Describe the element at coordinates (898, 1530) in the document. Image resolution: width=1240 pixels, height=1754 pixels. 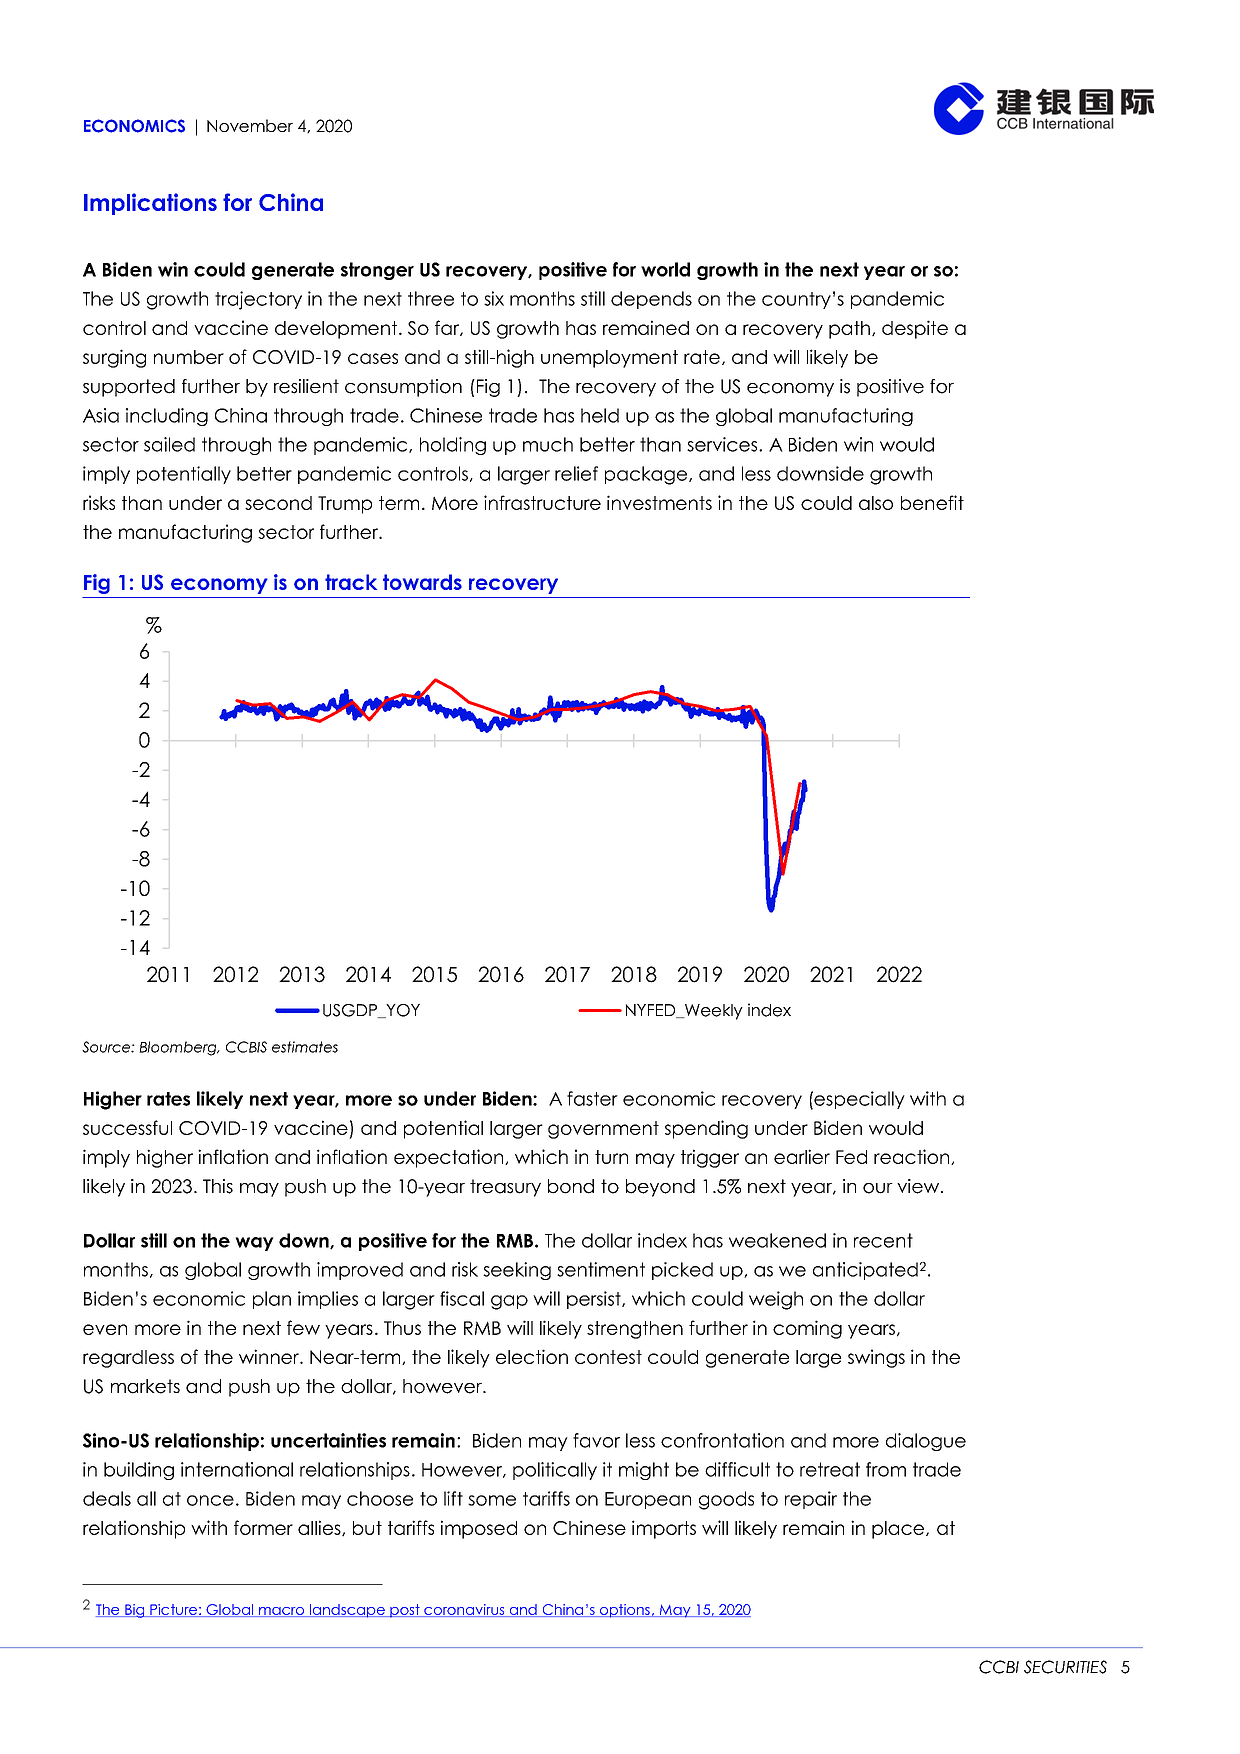
I see `place` at that location.
